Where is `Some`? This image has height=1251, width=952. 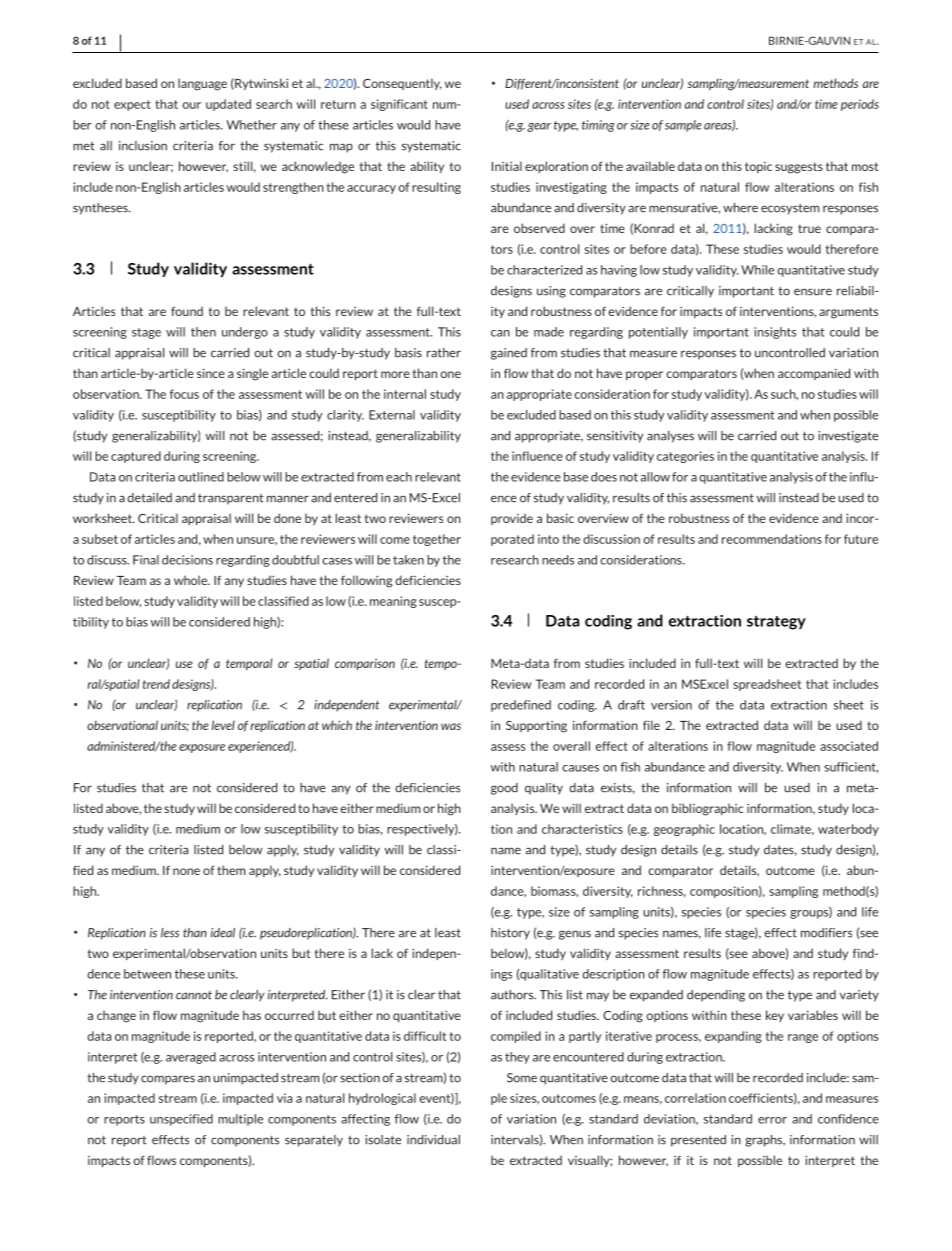
Some is located at coordinates (522, 1078).
